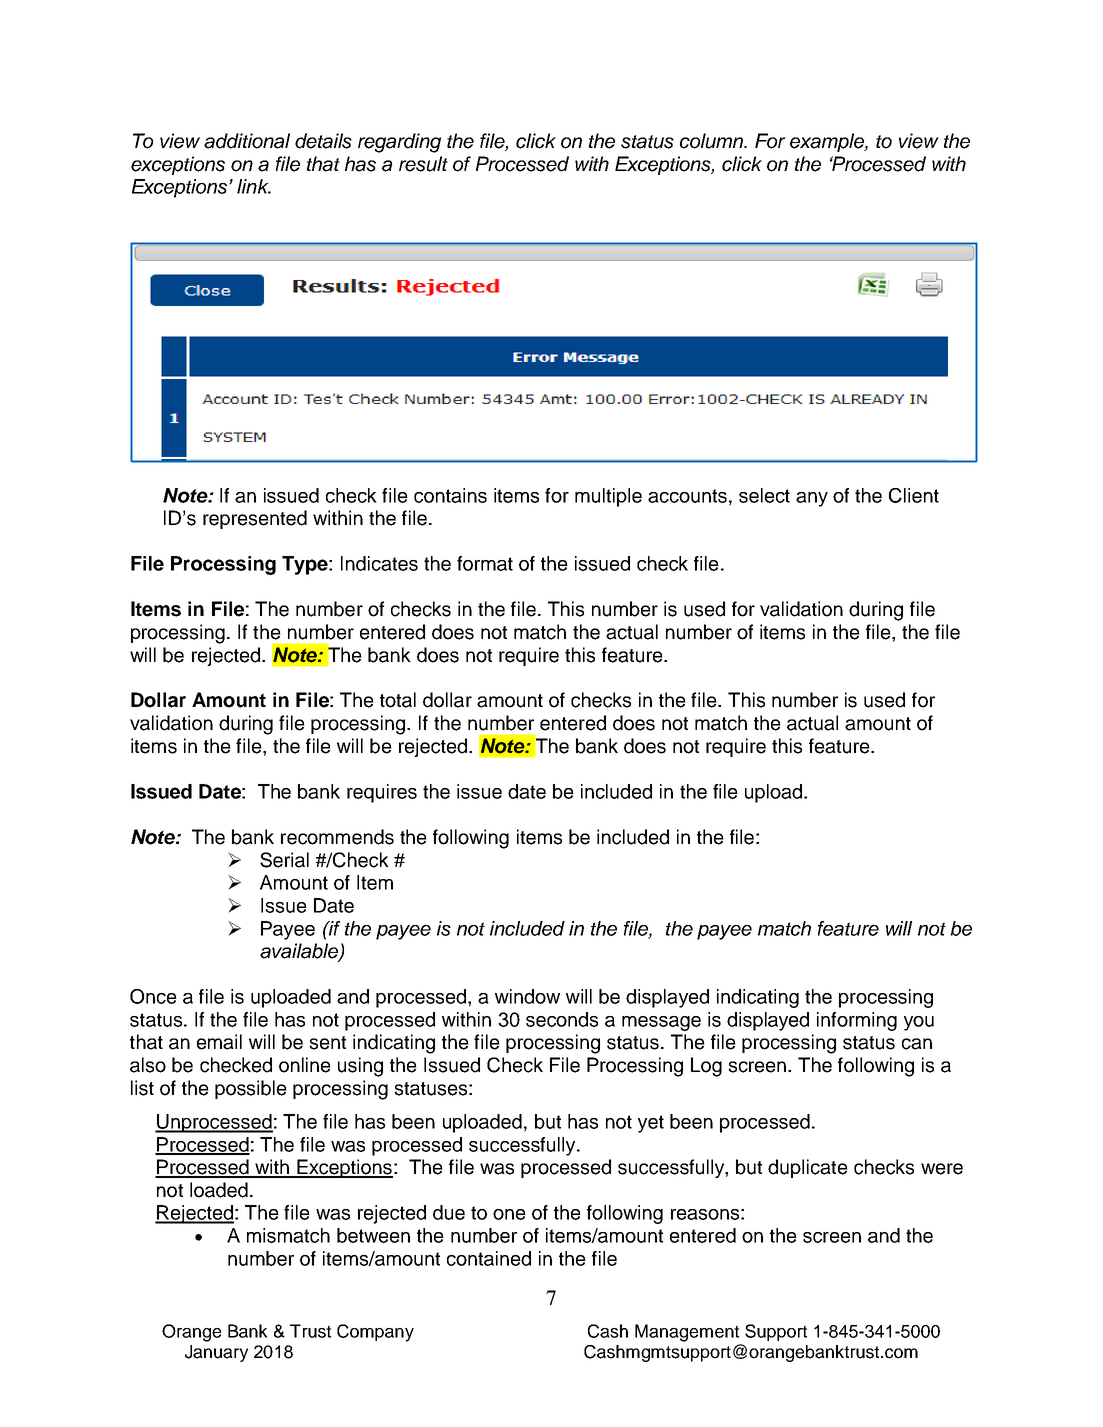 This screenshot has width=1103, height=1427. Describe the element at coordinates (398, 700) in the screenshot. I see `total` at that location.
